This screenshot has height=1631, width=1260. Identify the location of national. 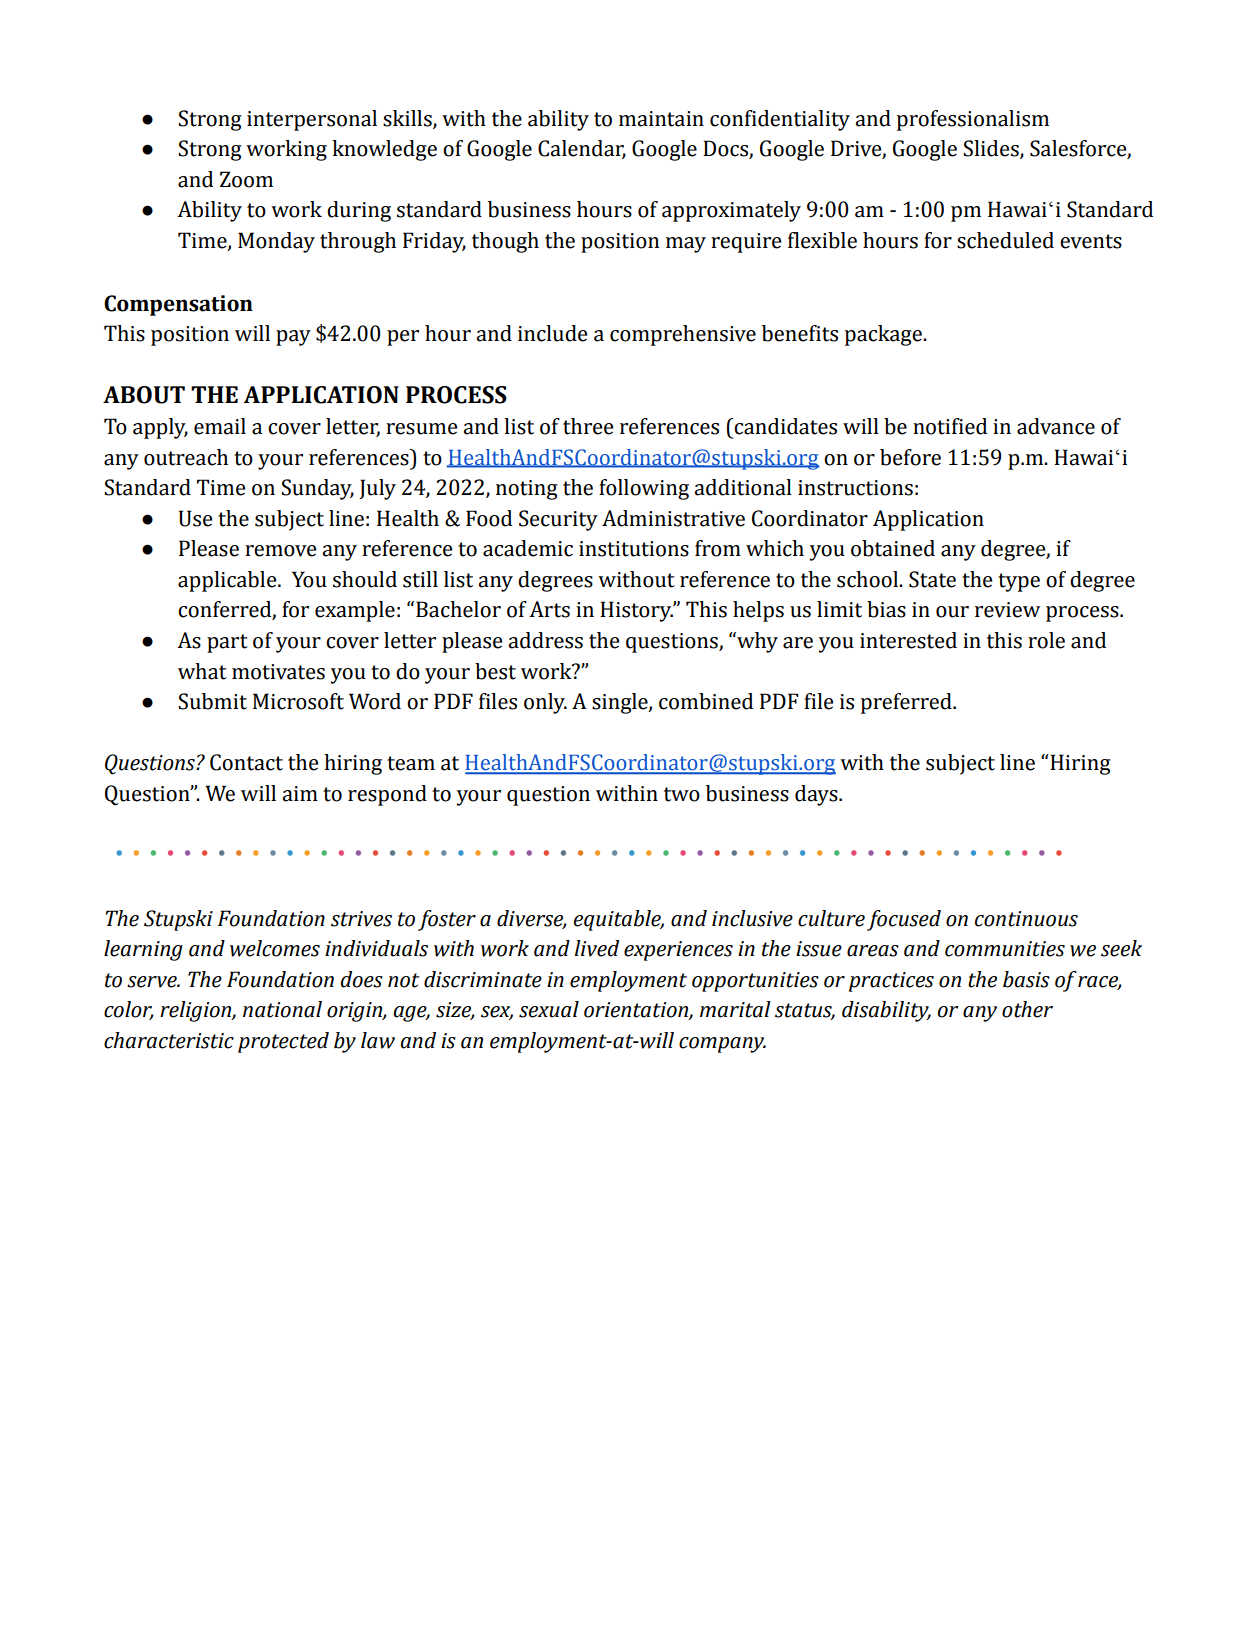
(282, 1009).
